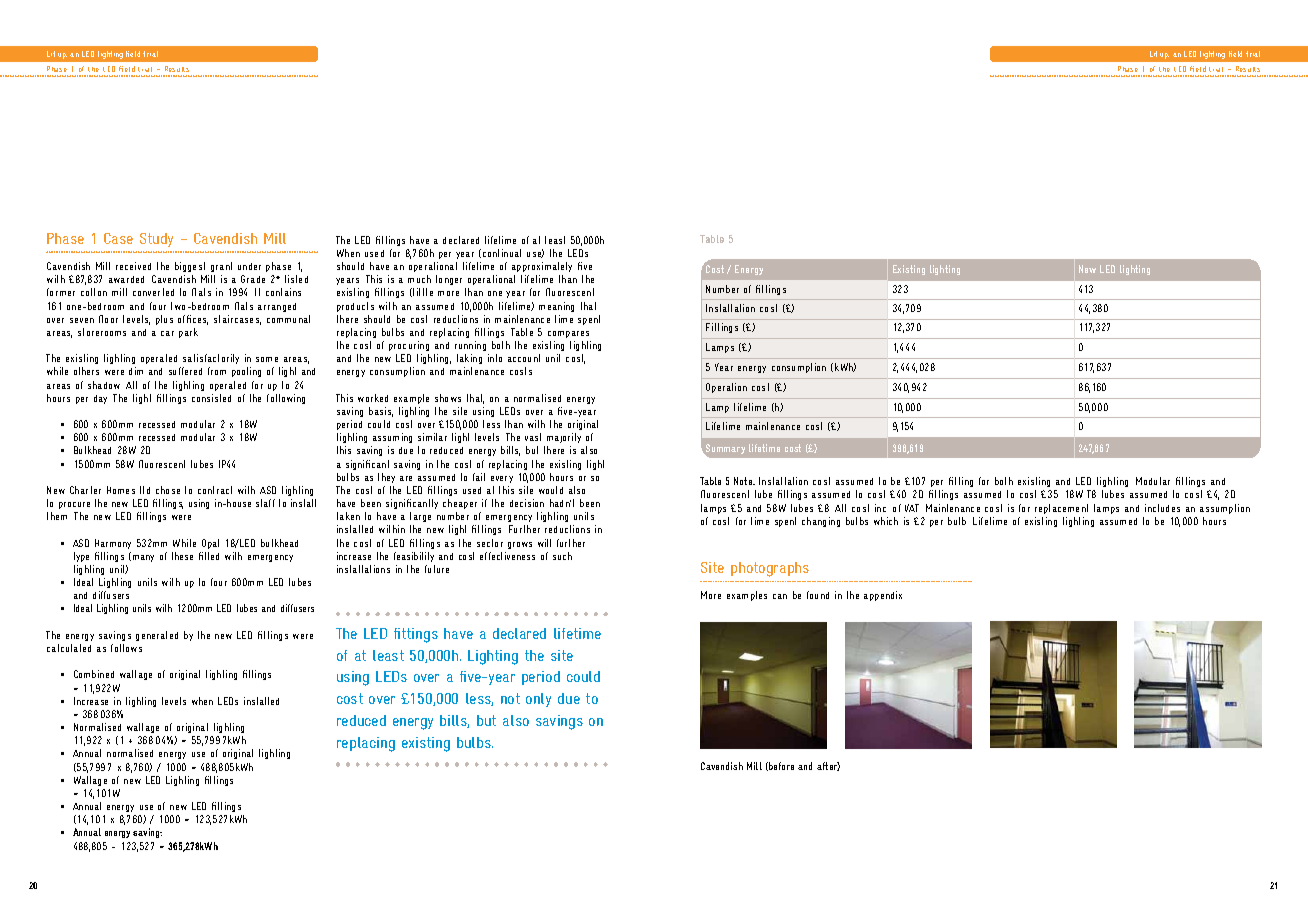  What do you see at coordinates (1162, 508) in the page?
I see `includes` at bounding box center [1162, 508].
